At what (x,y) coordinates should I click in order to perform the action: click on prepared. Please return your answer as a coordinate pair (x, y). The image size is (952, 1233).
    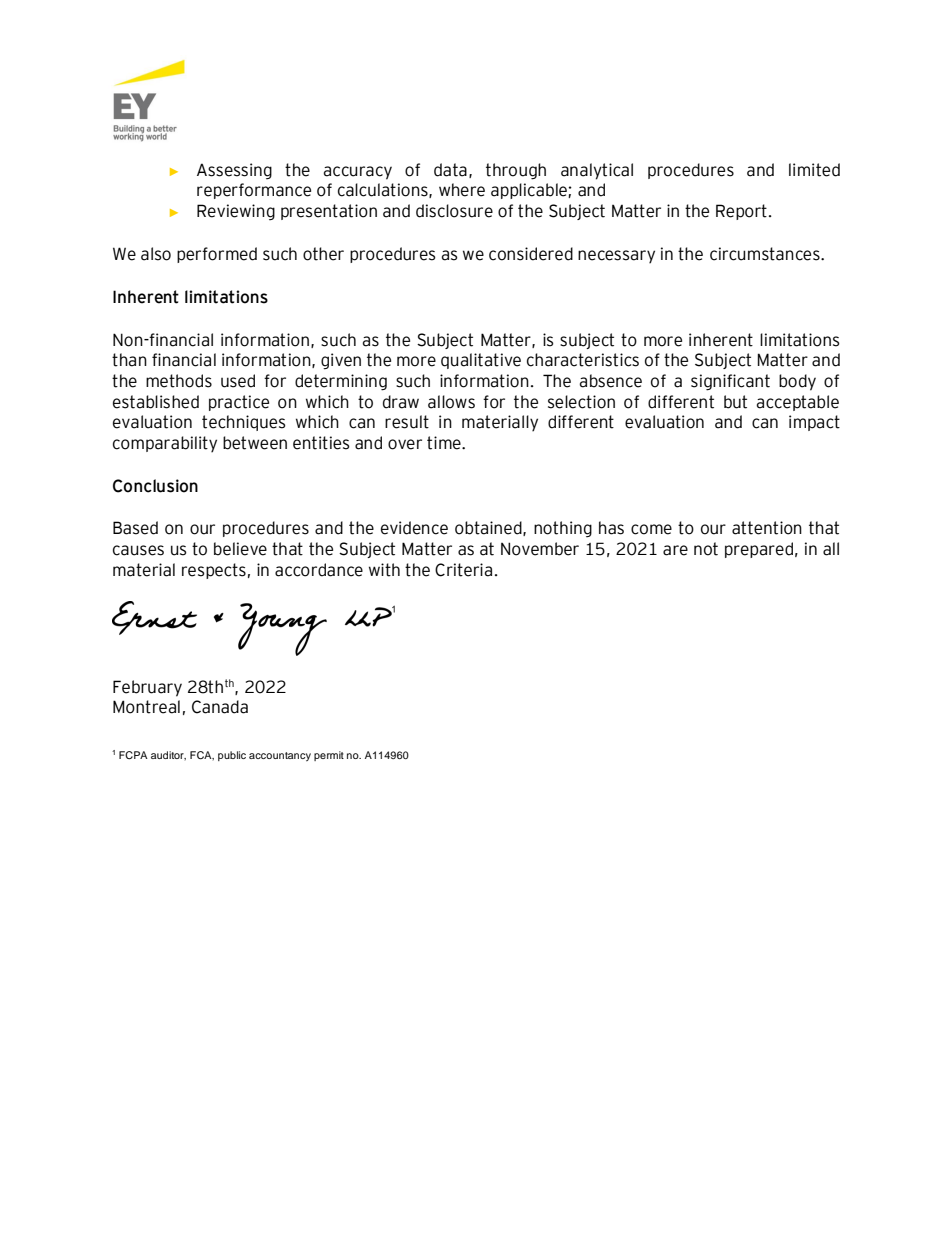
    Looking at the image, I should click on (759, 550).
